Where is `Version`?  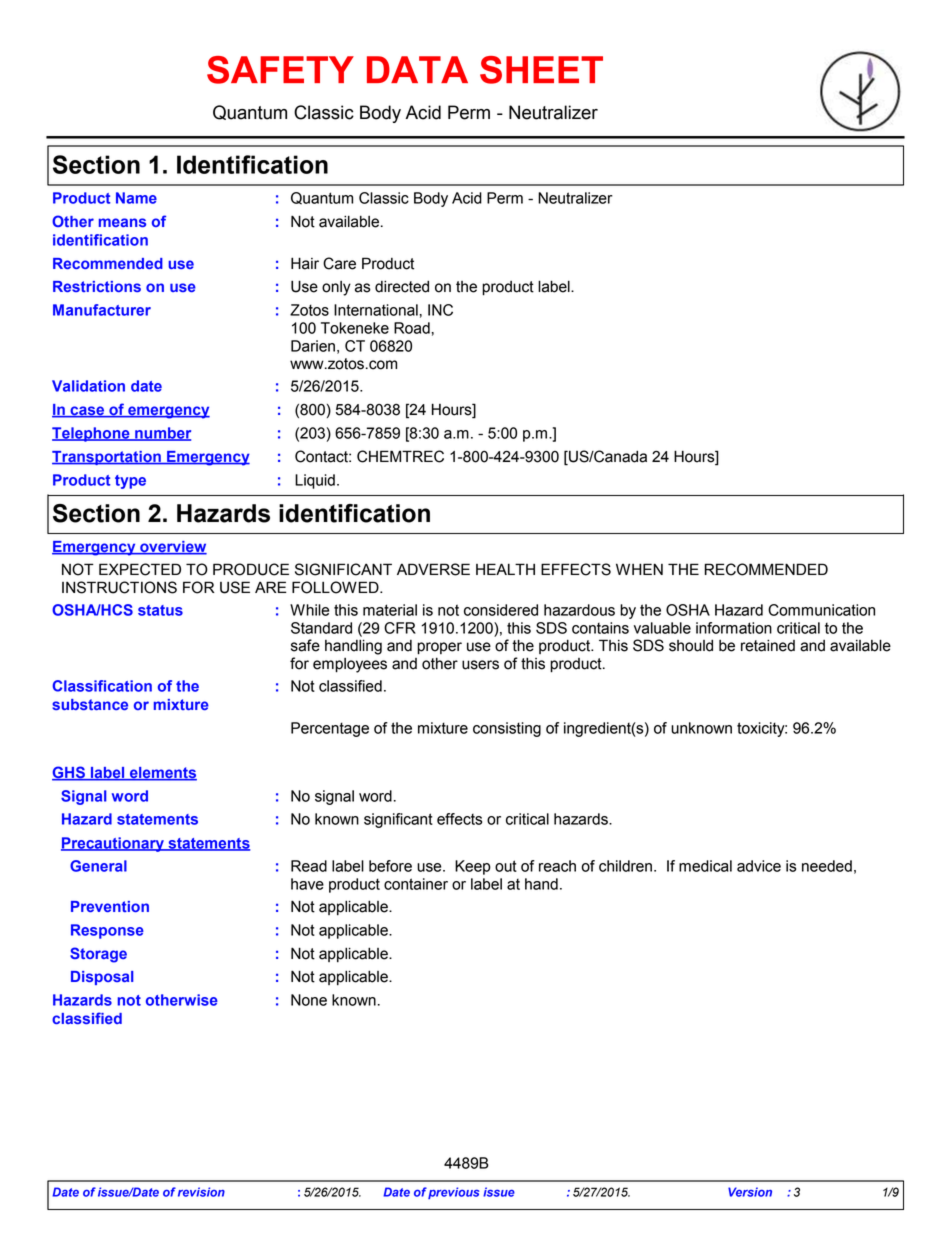
Version is located at coordinates (750, 1192).
